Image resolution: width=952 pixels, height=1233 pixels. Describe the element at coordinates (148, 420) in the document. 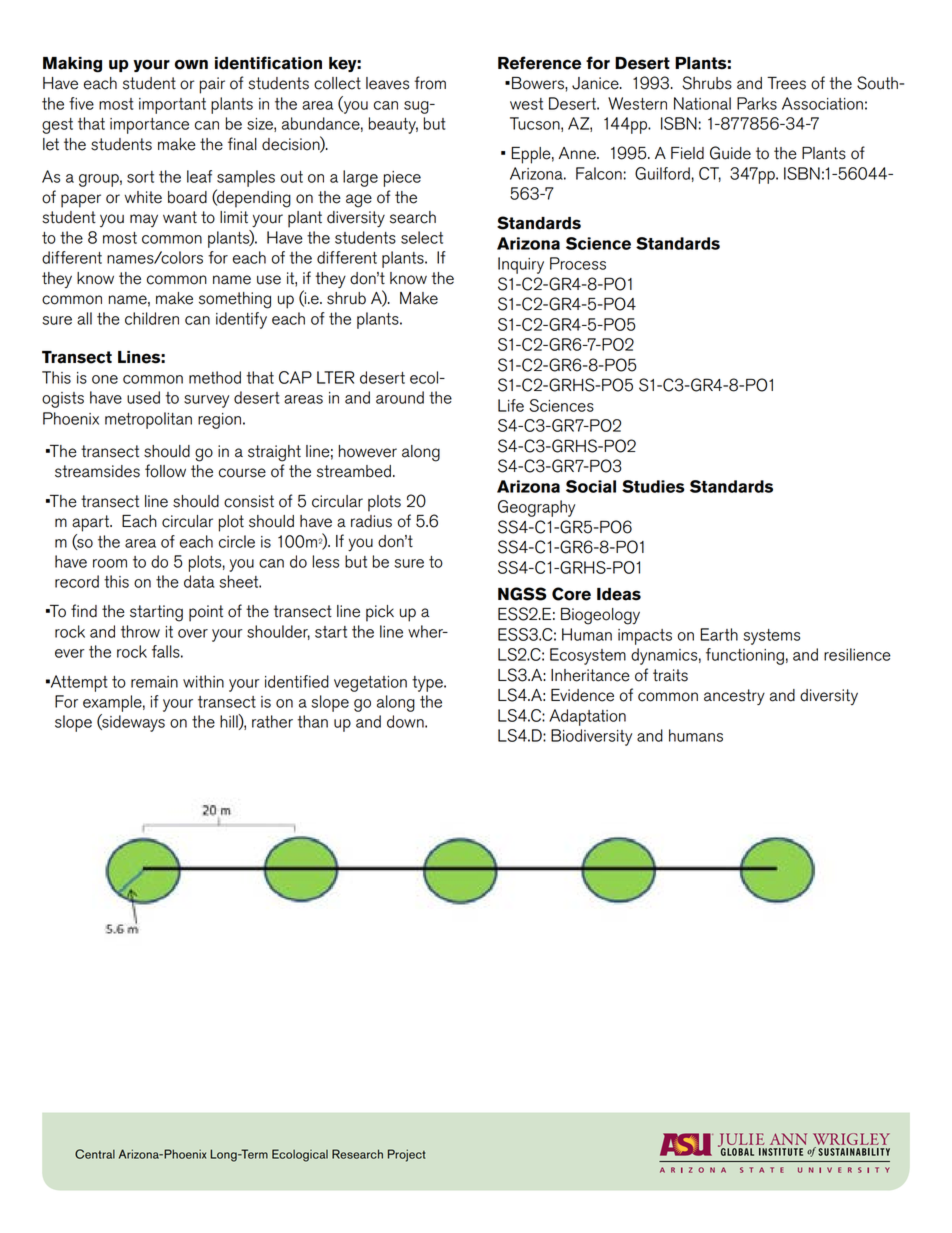

I see `metropolitan` at that location.
